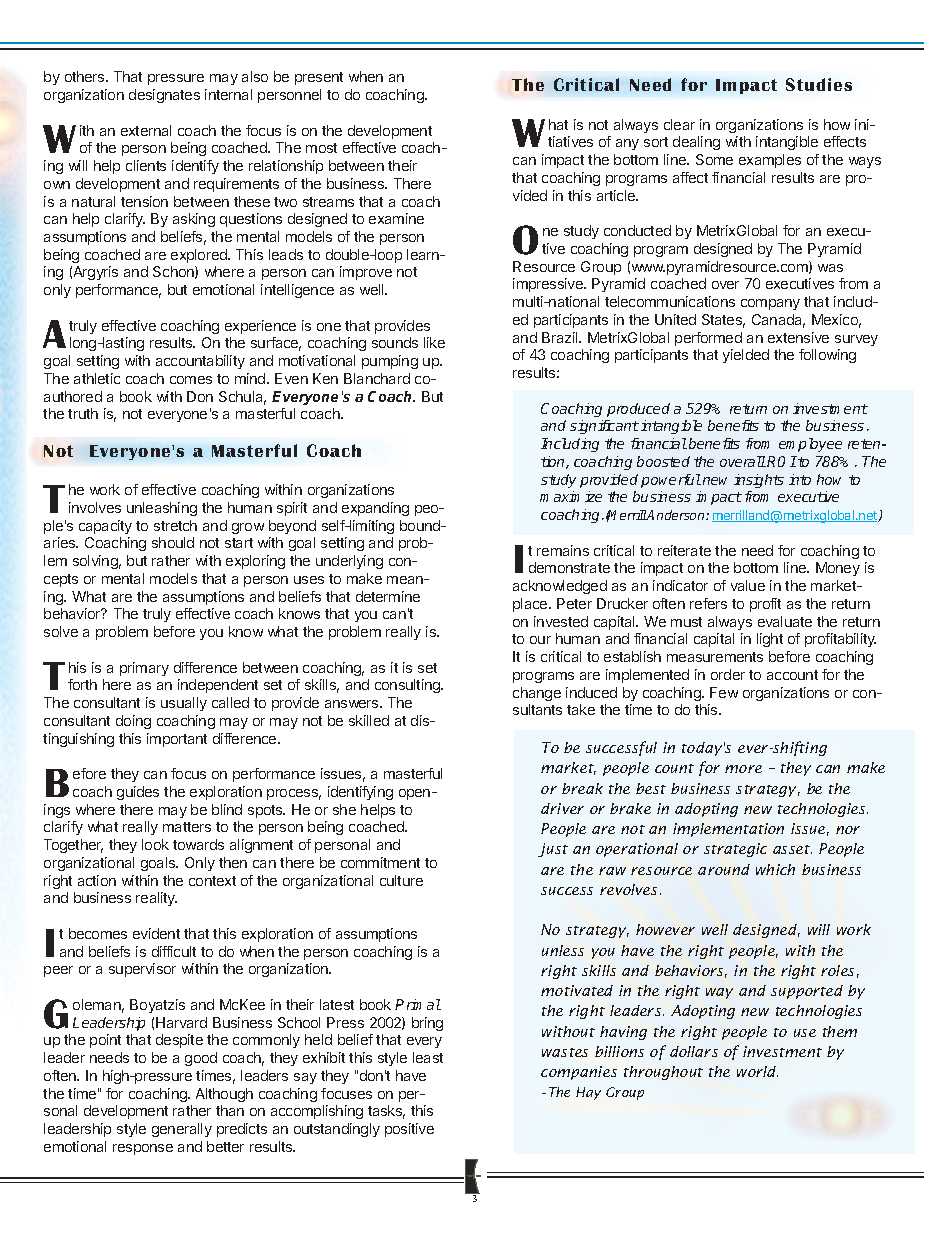  What do you see at coordinates (434, 342) in the document?
I see `like` at bounding box center [434, 342].
